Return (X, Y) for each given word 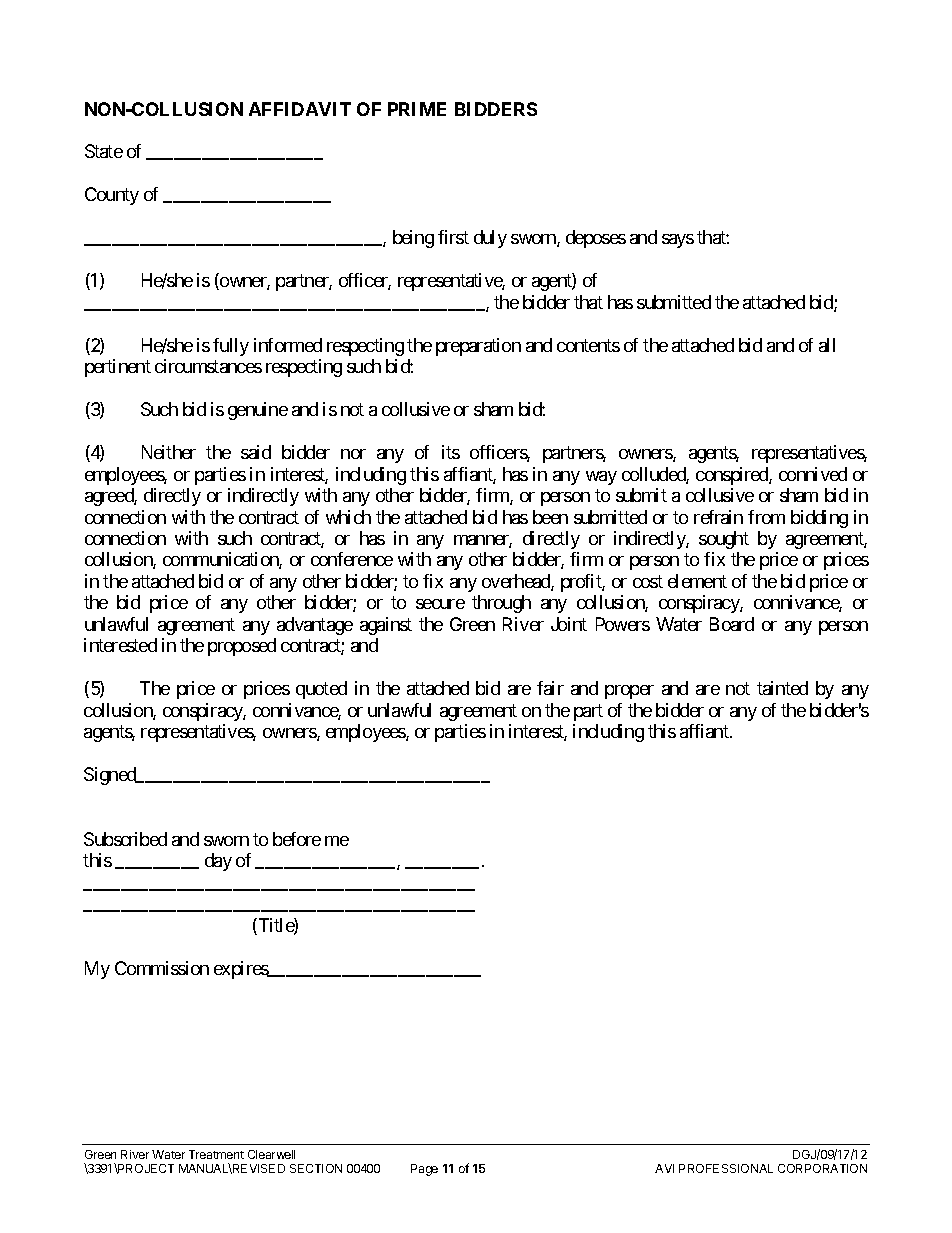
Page (424, 1170)
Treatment (216, 1154)
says (678, 241)
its (451, 452)
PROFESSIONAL (726, 1168)
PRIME (417, 109)
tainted (782, 688)
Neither (169, 452)
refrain (718, 517)
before (297, 839)
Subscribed (125, 839)
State (104, 151)
